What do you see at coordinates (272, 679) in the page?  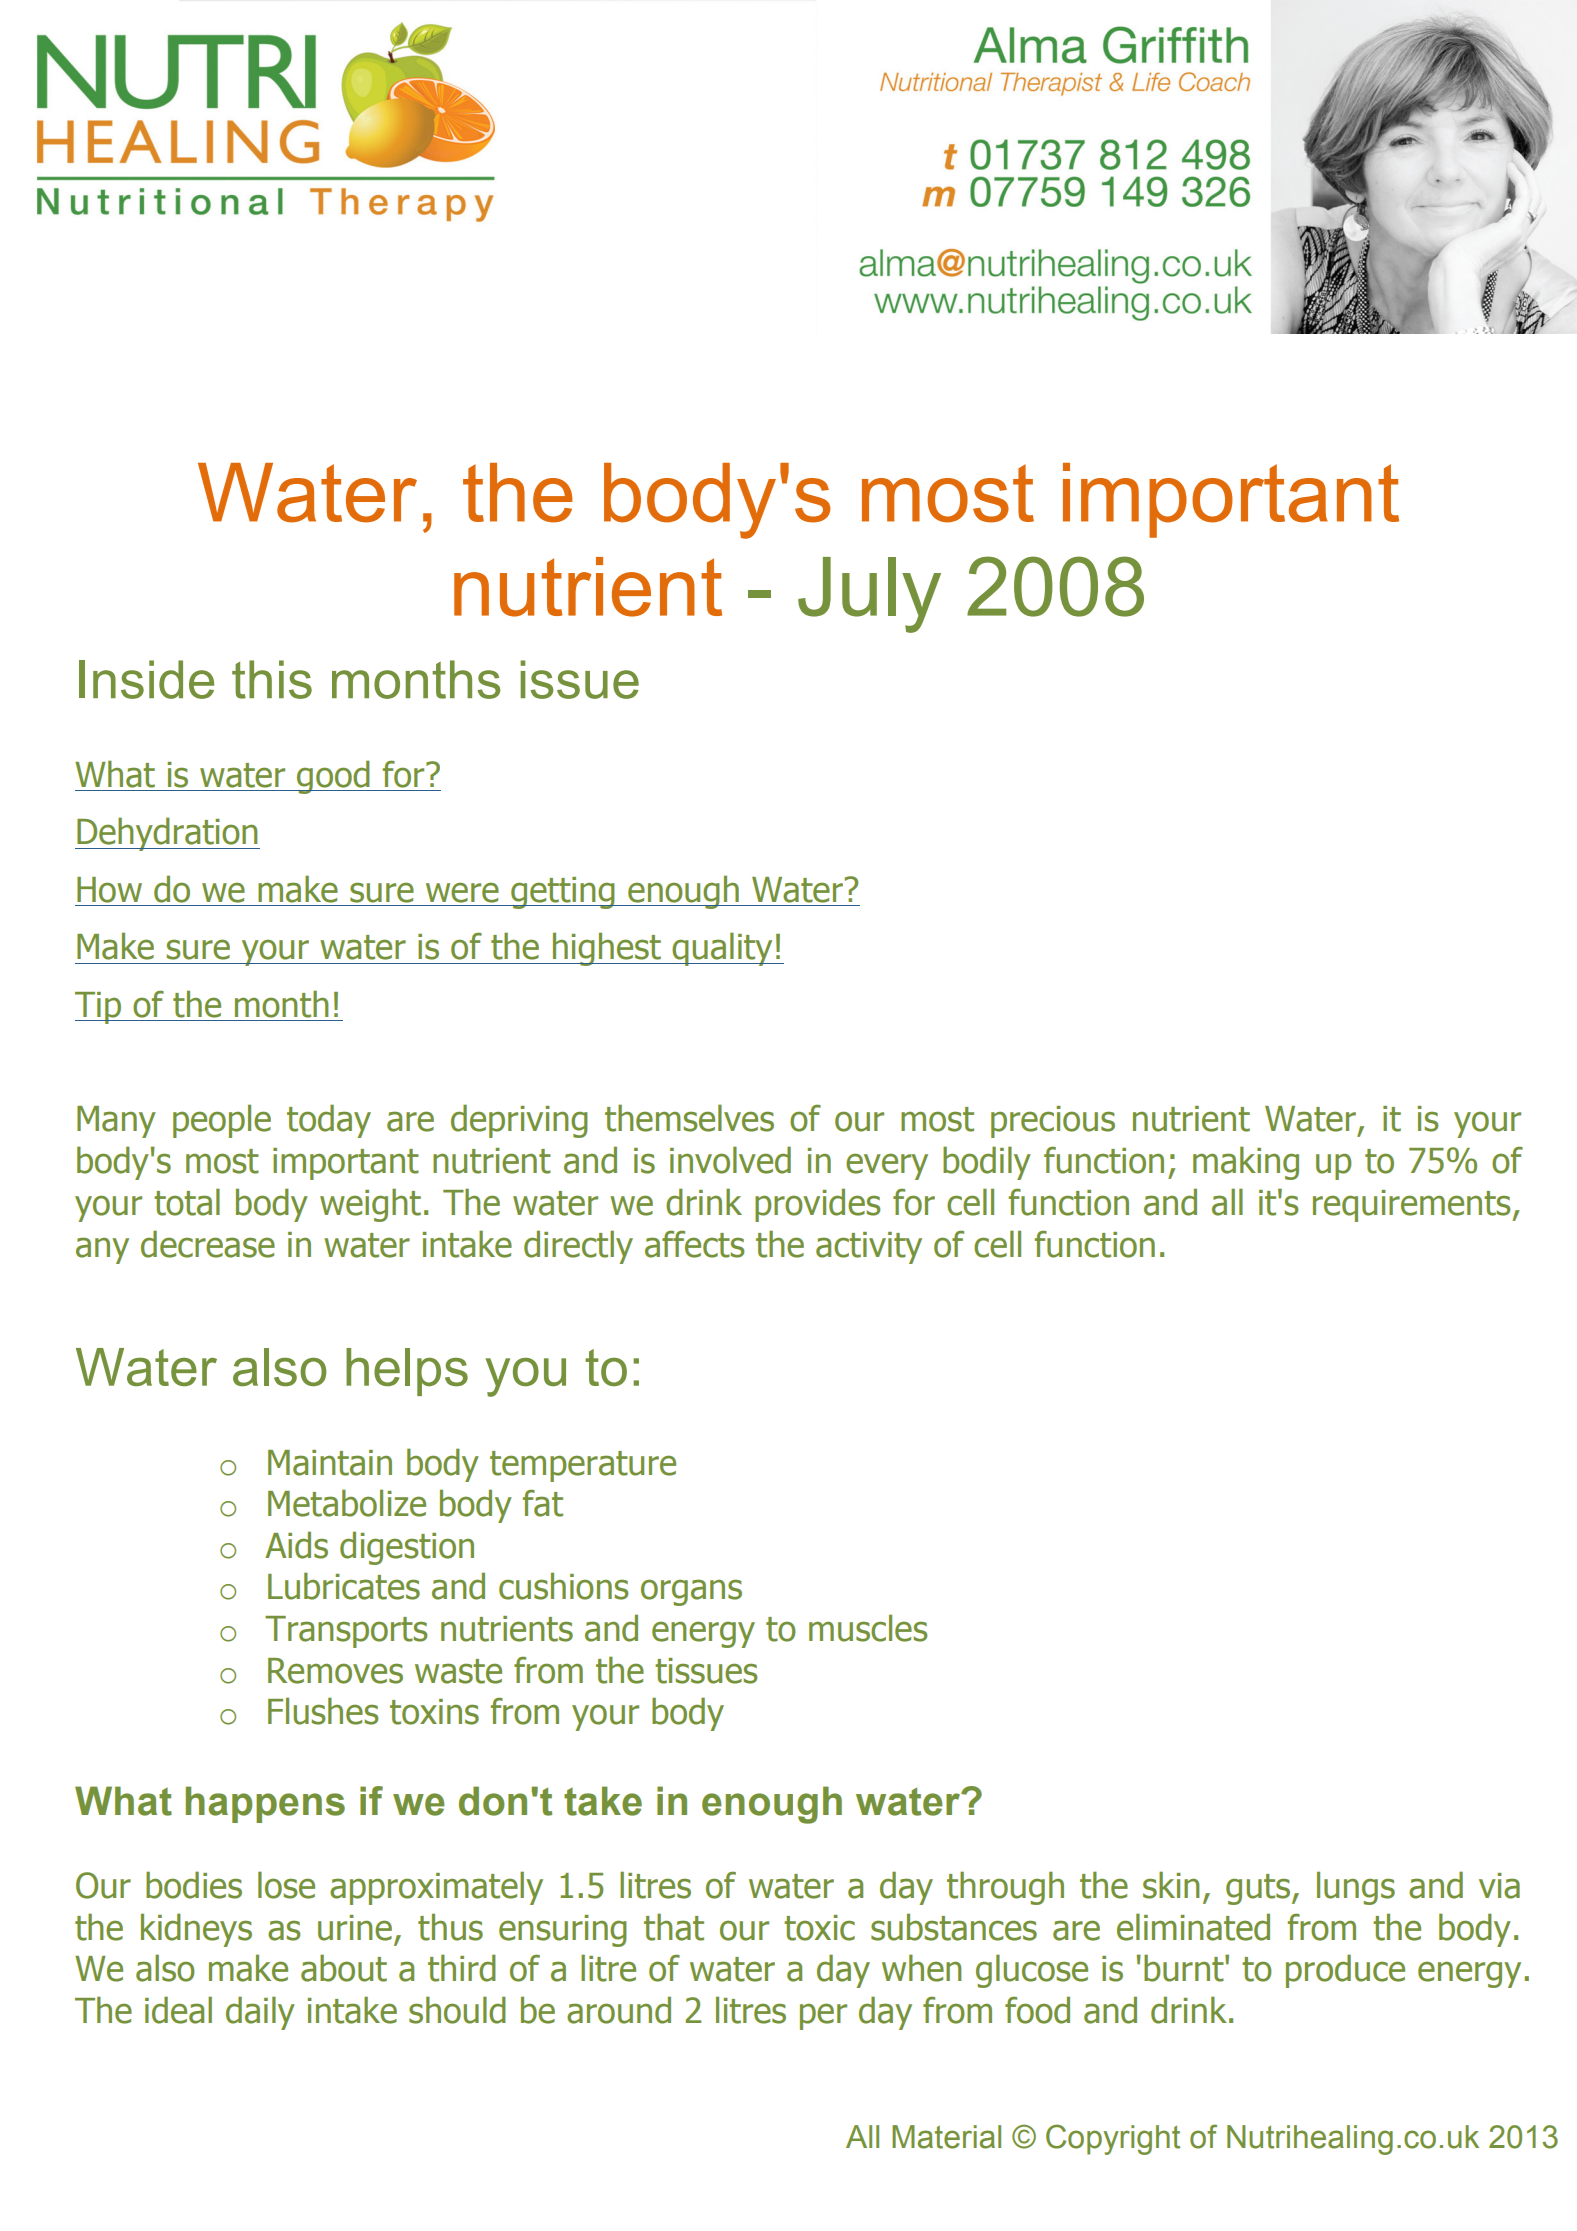 I see `this` at bounding box center [272, 679].
